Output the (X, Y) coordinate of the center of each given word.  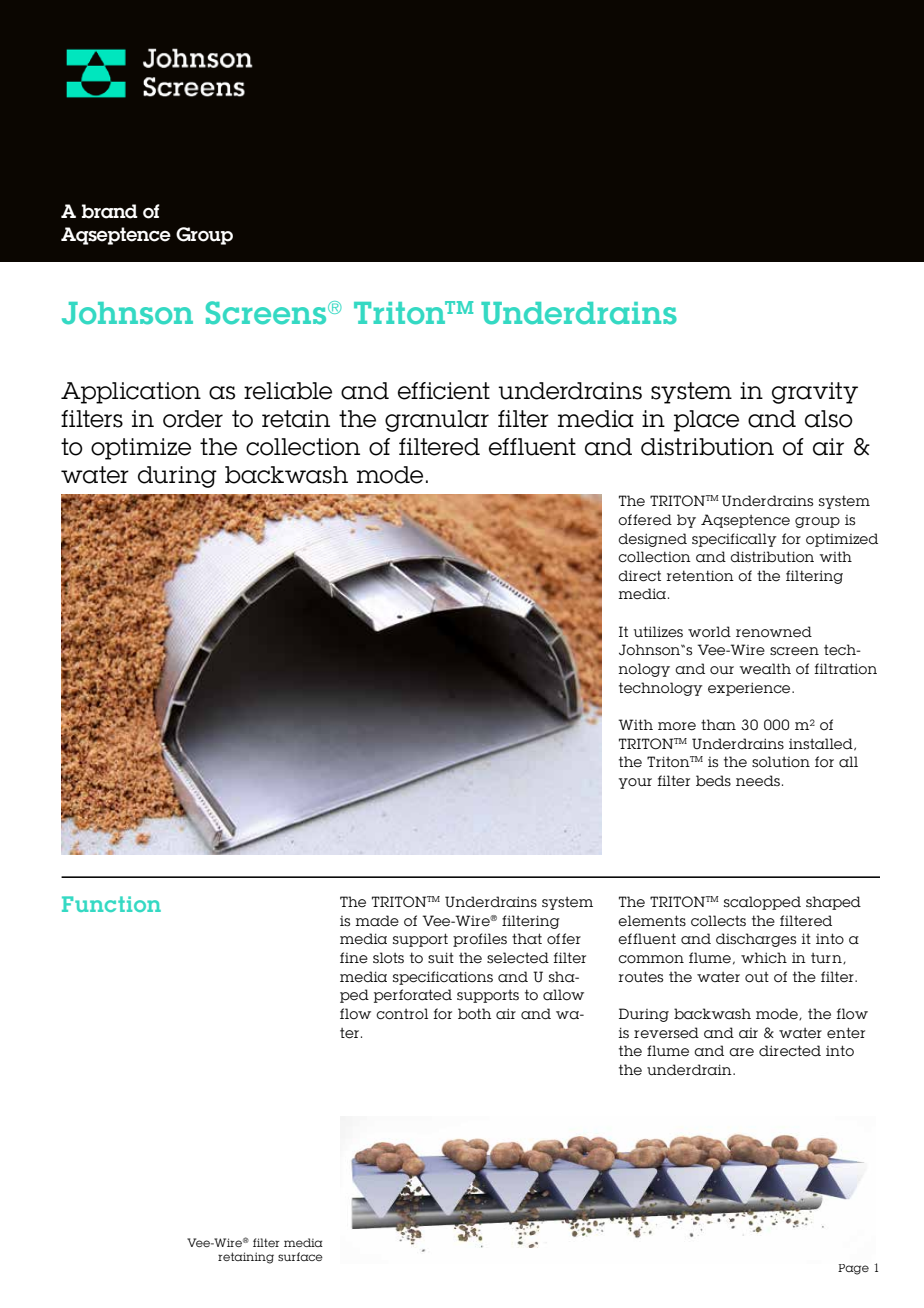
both (474, 1014)
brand (110, 211)
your (635, 783)
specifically (734, 540)
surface (300, 1256)
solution (781, 762)
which (764, 958)
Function (111, 904)
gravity (815, 393)
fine (354, 958)
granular (437, 421)
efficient (444, 391)
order (193, 419)
